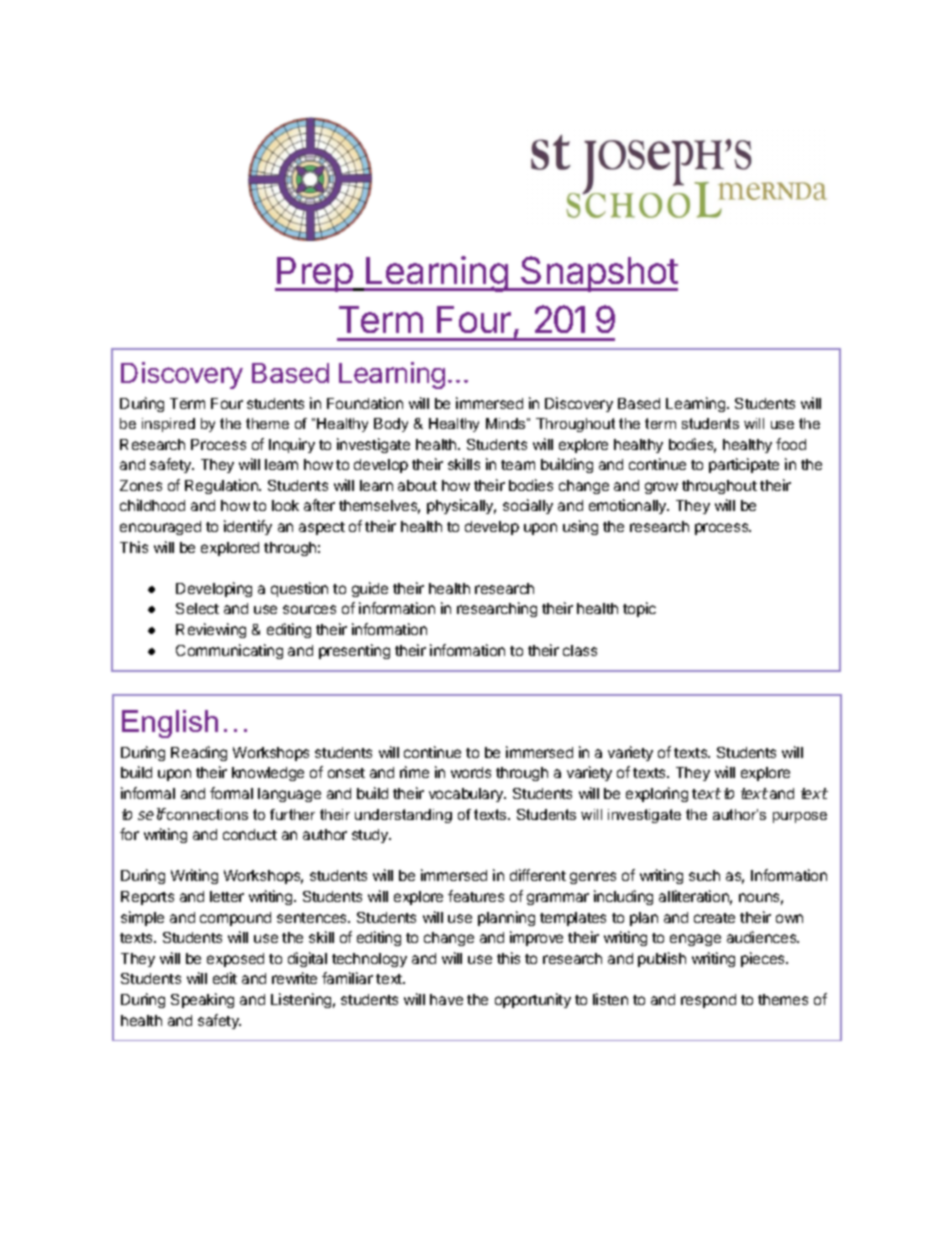 This screenshot has height=1233, width=952. Describe the element at coordinates (598, 274) in the screenshot. I see `Snapshot` at that location.
